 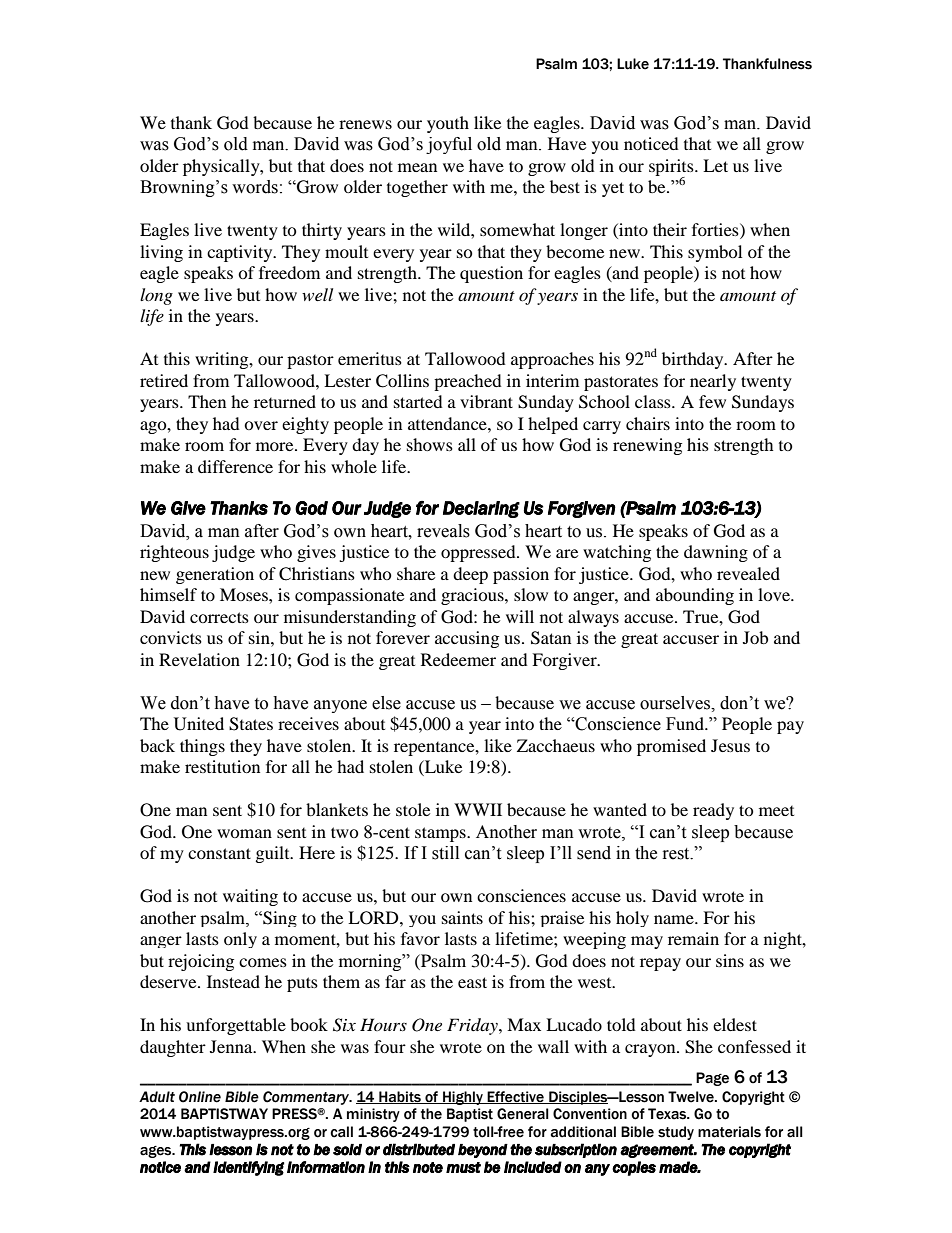 What do you see at coordinates (458, 659) in the screenshot?
I see `Redeemer` at bounding box center [458, 659].
